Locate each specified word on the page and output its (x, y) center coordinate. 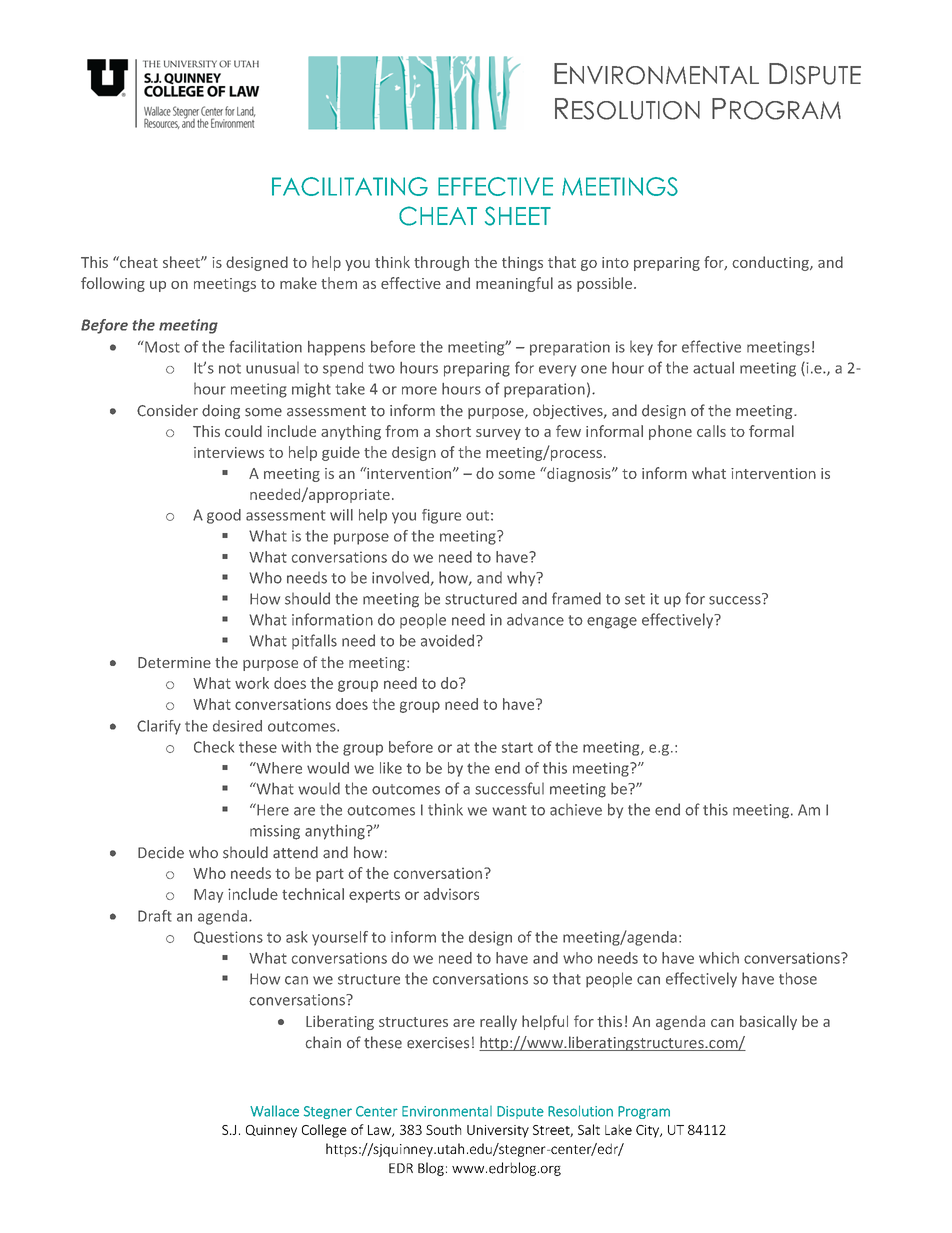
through (441, 263)
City (648, 1131)
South (443, 1129)
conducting (771, 263)
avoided (447, 640)
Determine (174, 662)
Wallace (274, 1111)
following (113, 284)
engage (612, 623)
